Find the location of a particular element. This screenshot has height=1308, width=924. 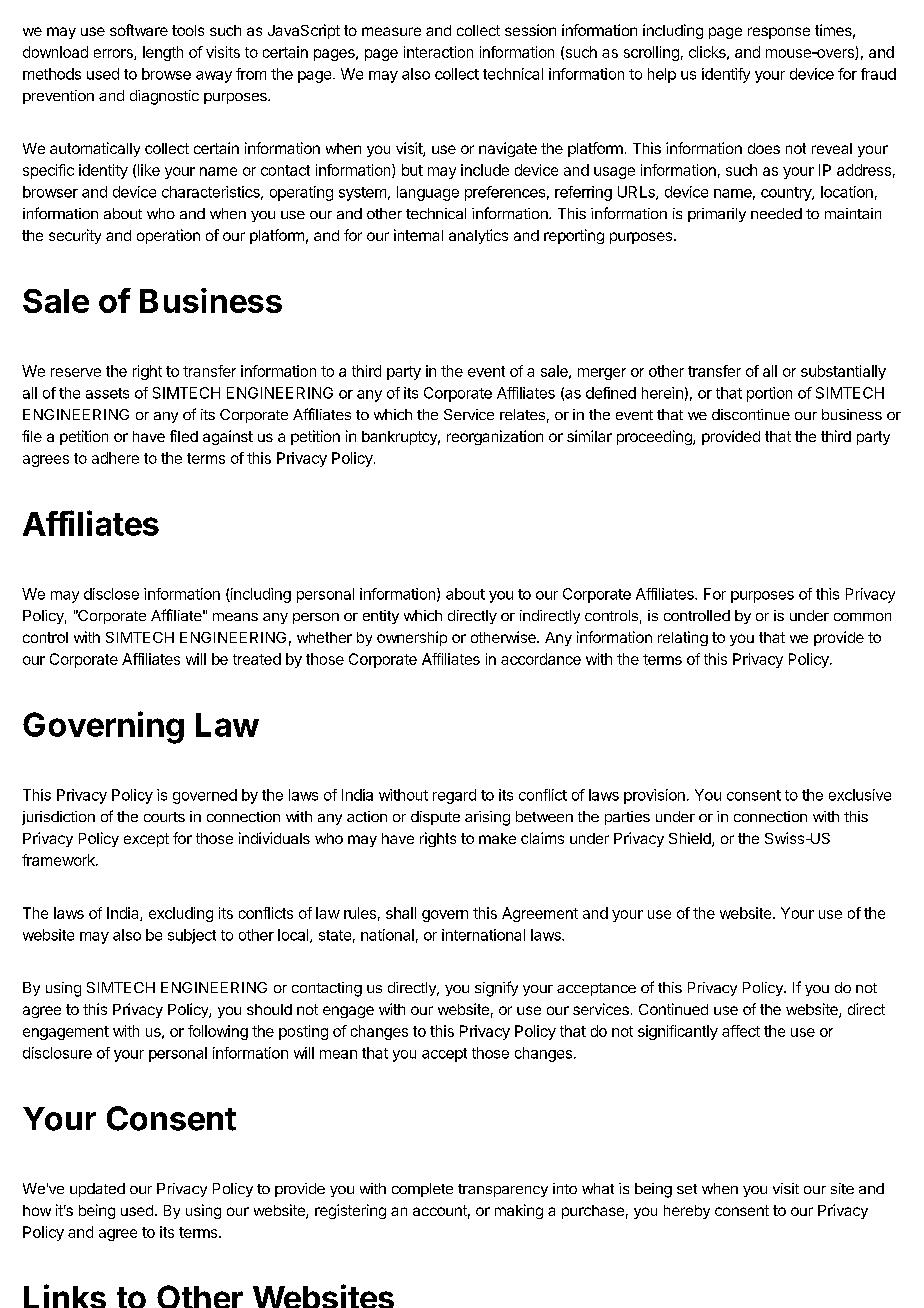

measure is located at coordinates (391, 31).
